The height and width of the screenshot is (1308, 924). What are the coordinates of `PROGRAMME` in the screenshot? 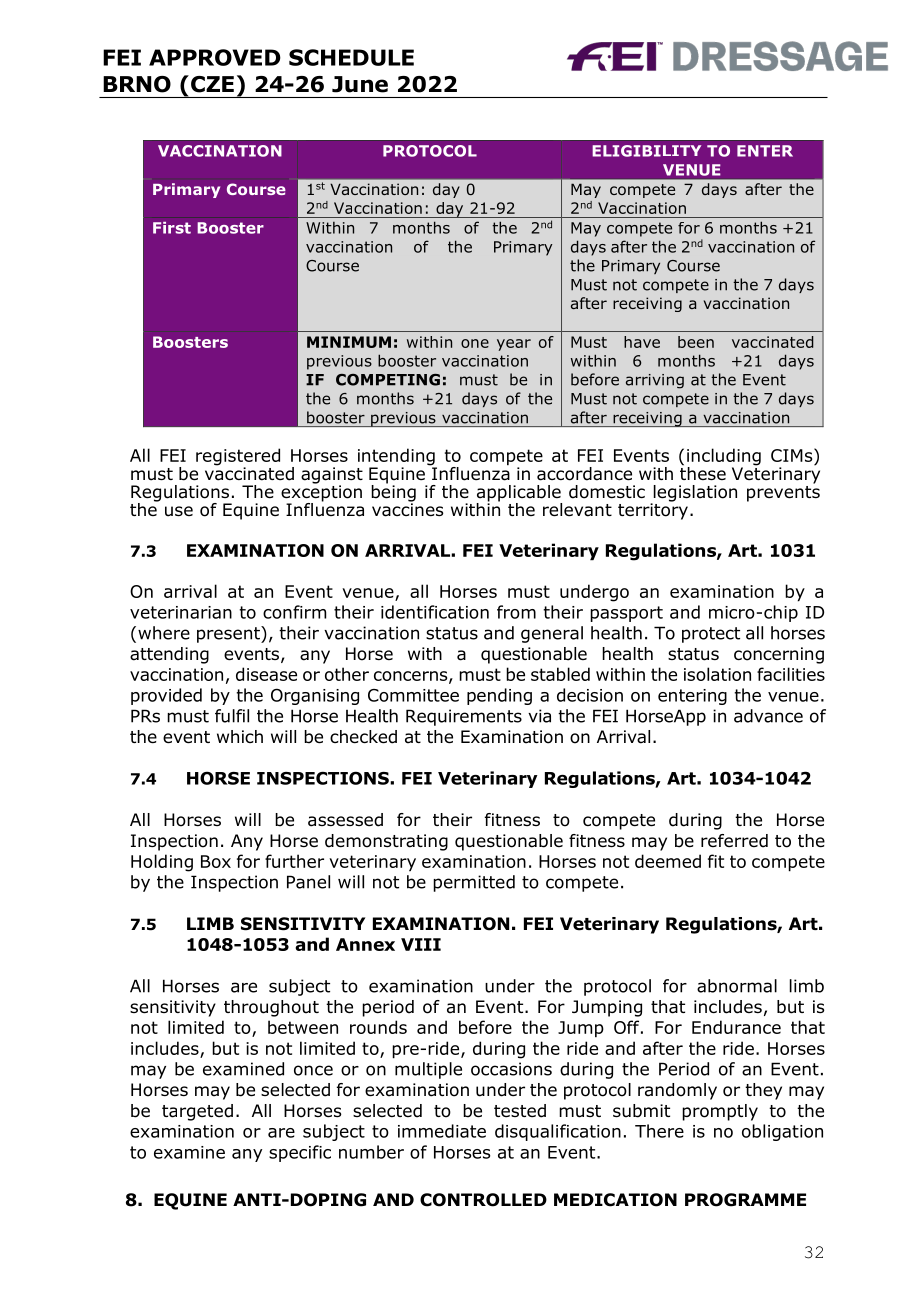 It's located at (745, 1200).
